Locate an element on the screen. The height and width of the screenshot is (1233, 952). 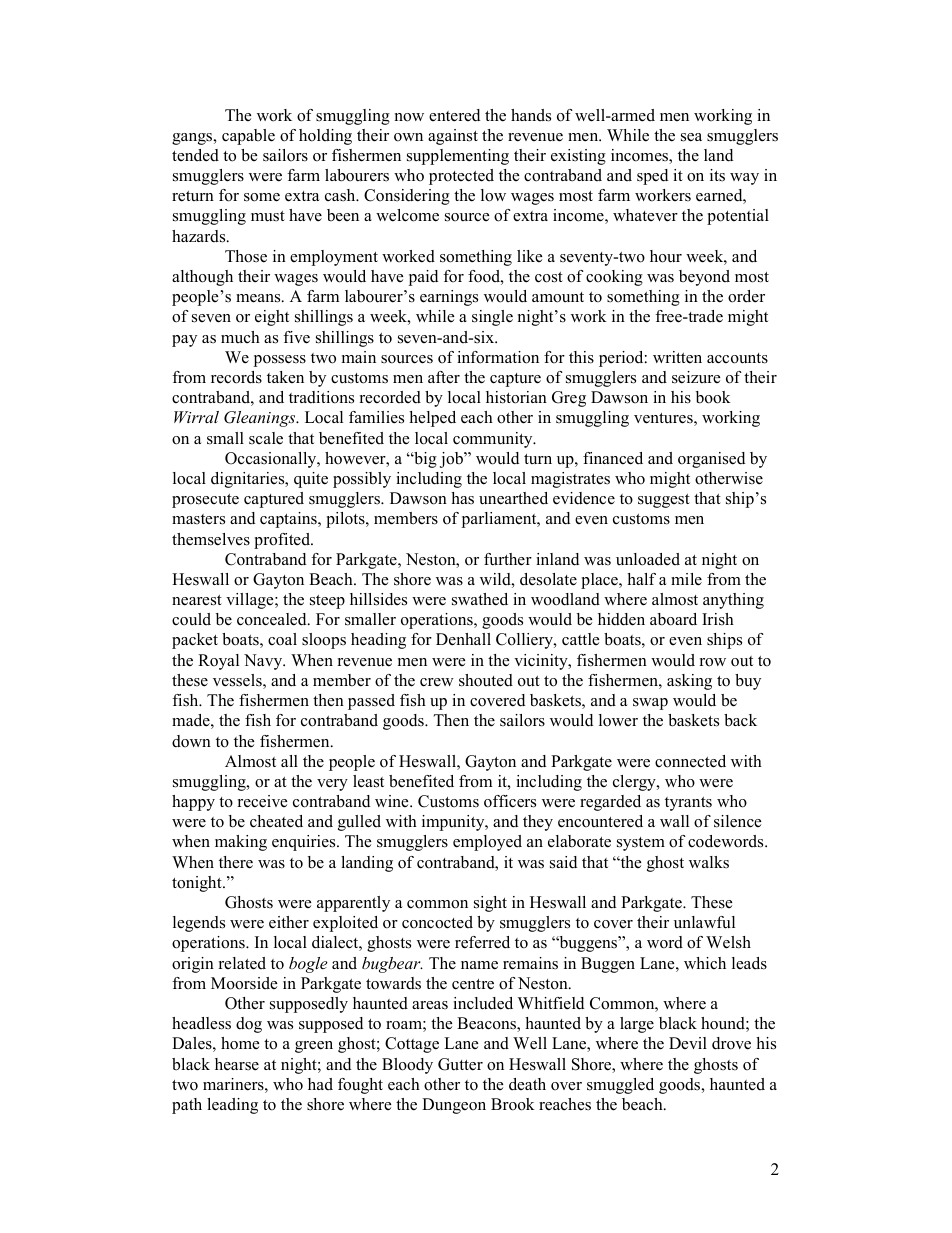
organised is located at coordinates (711, 460).
